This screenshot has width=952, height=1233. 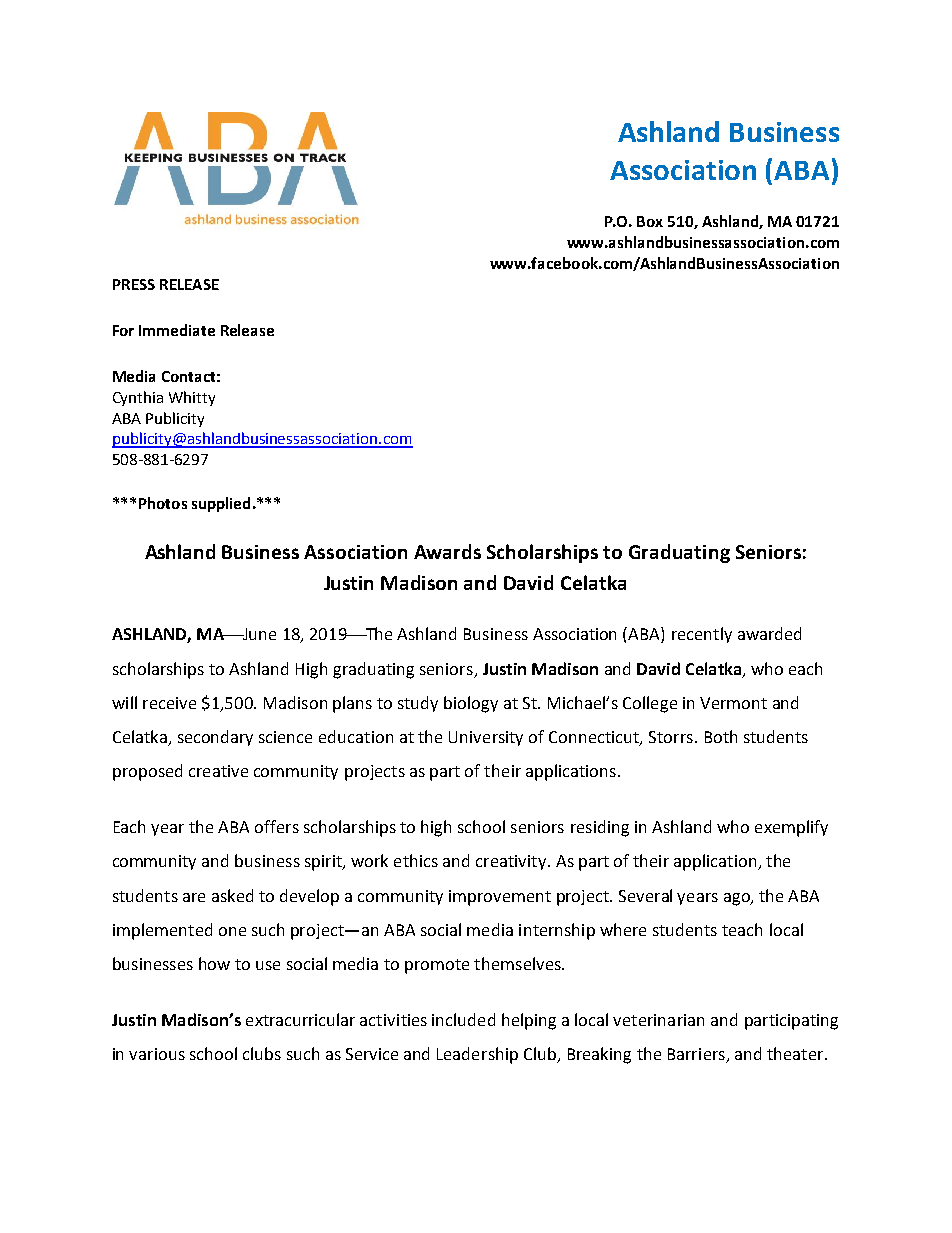 I want to click on Awards, so click(x=447, y=551).
